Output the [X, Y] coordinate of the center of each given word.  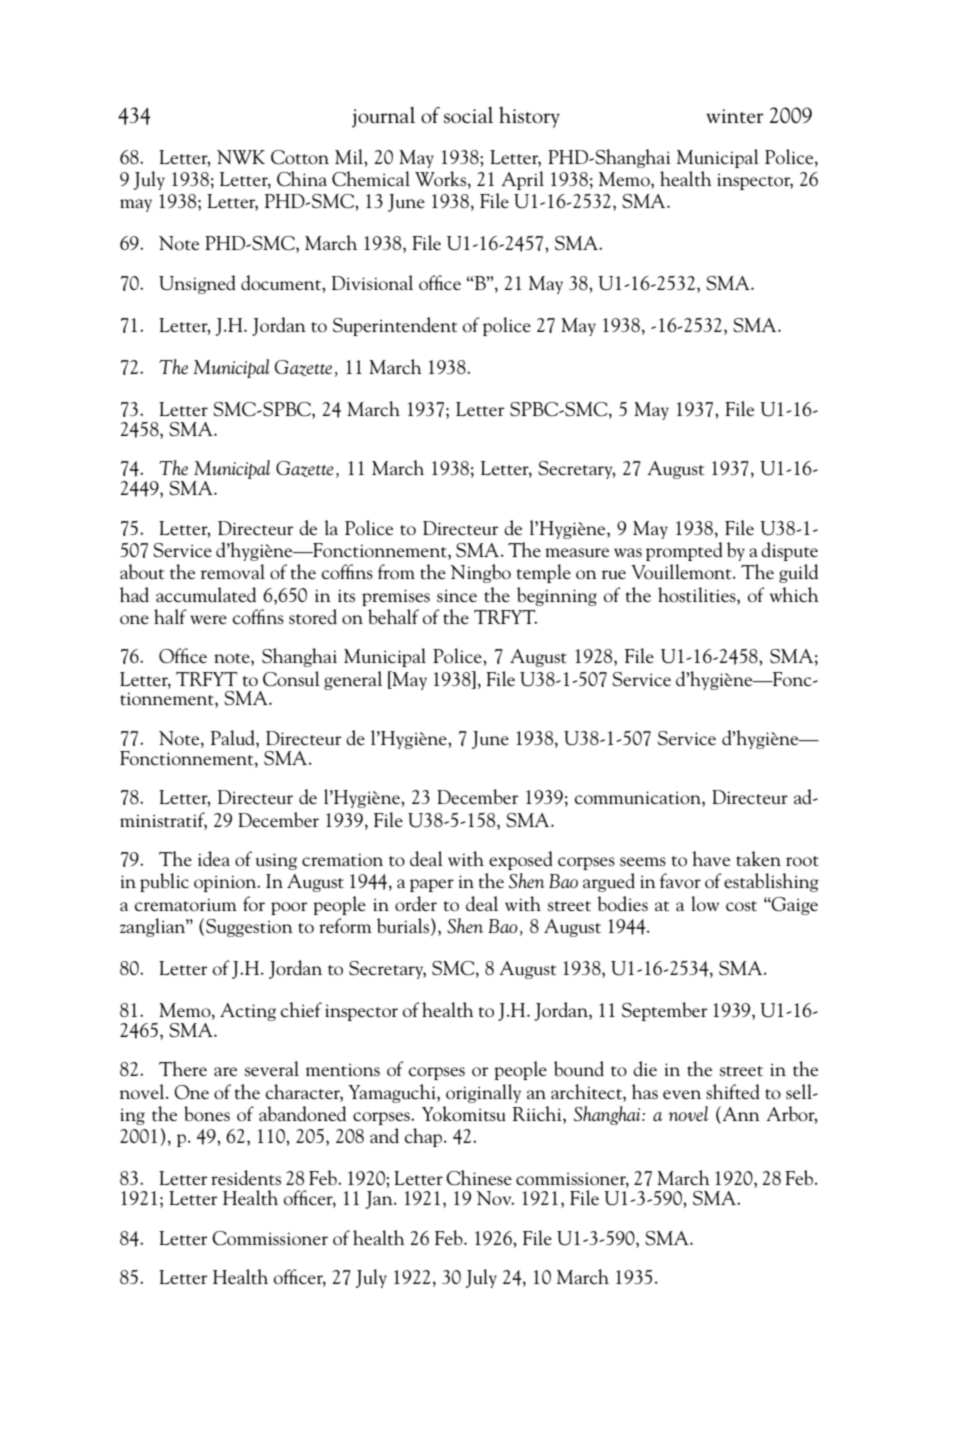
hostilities [698, 595]
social [468, 115]
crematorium [186, 905]
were [208, 620]
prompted [684, 551]
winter [735, 116]
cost [741, 906]
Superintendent [395, 326]
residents [246, 1178]
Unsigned [197, 284]
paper [432, 885]
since [457, 596]
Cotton [300, 157]
